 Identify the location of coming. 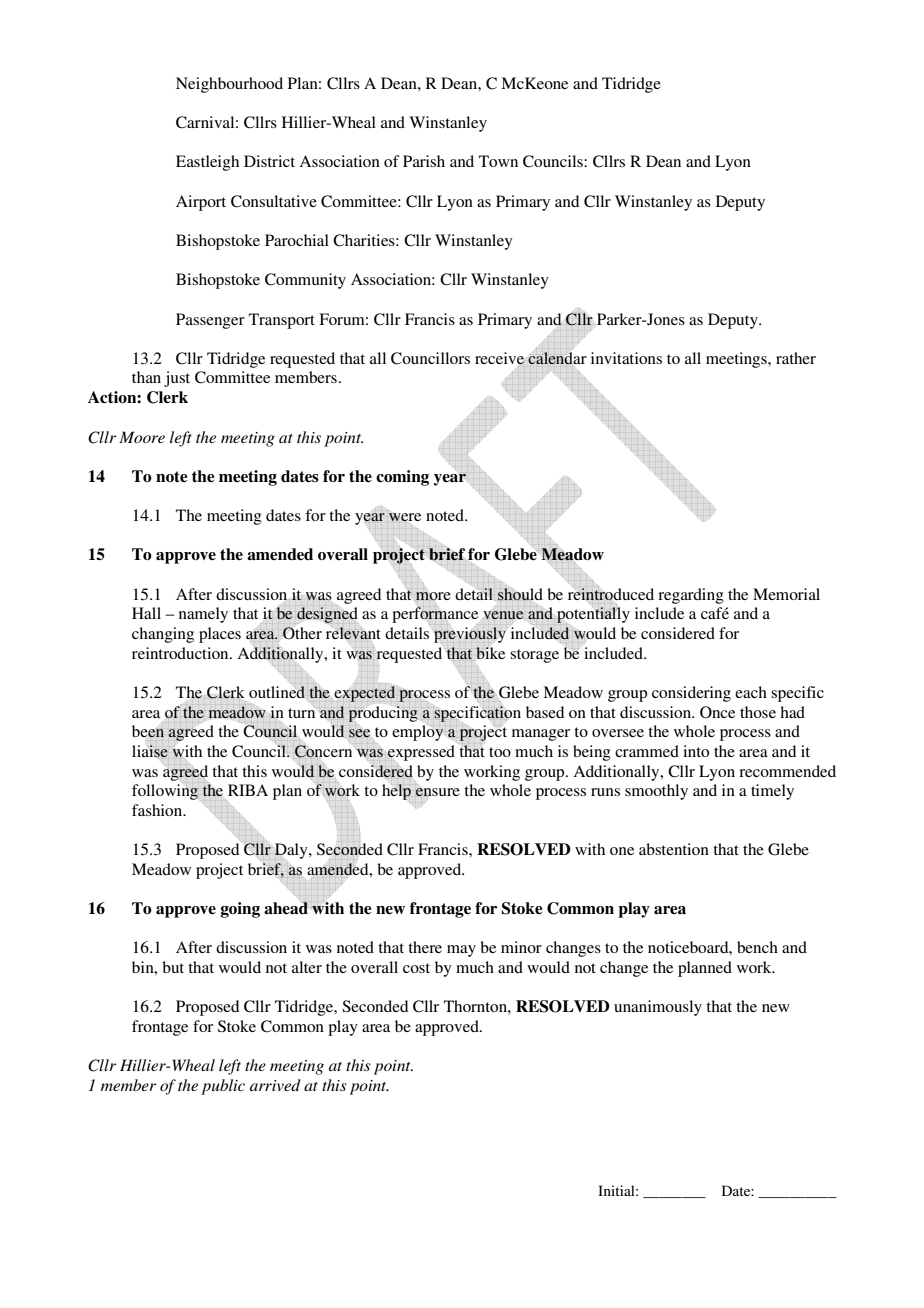
(402, 478).
